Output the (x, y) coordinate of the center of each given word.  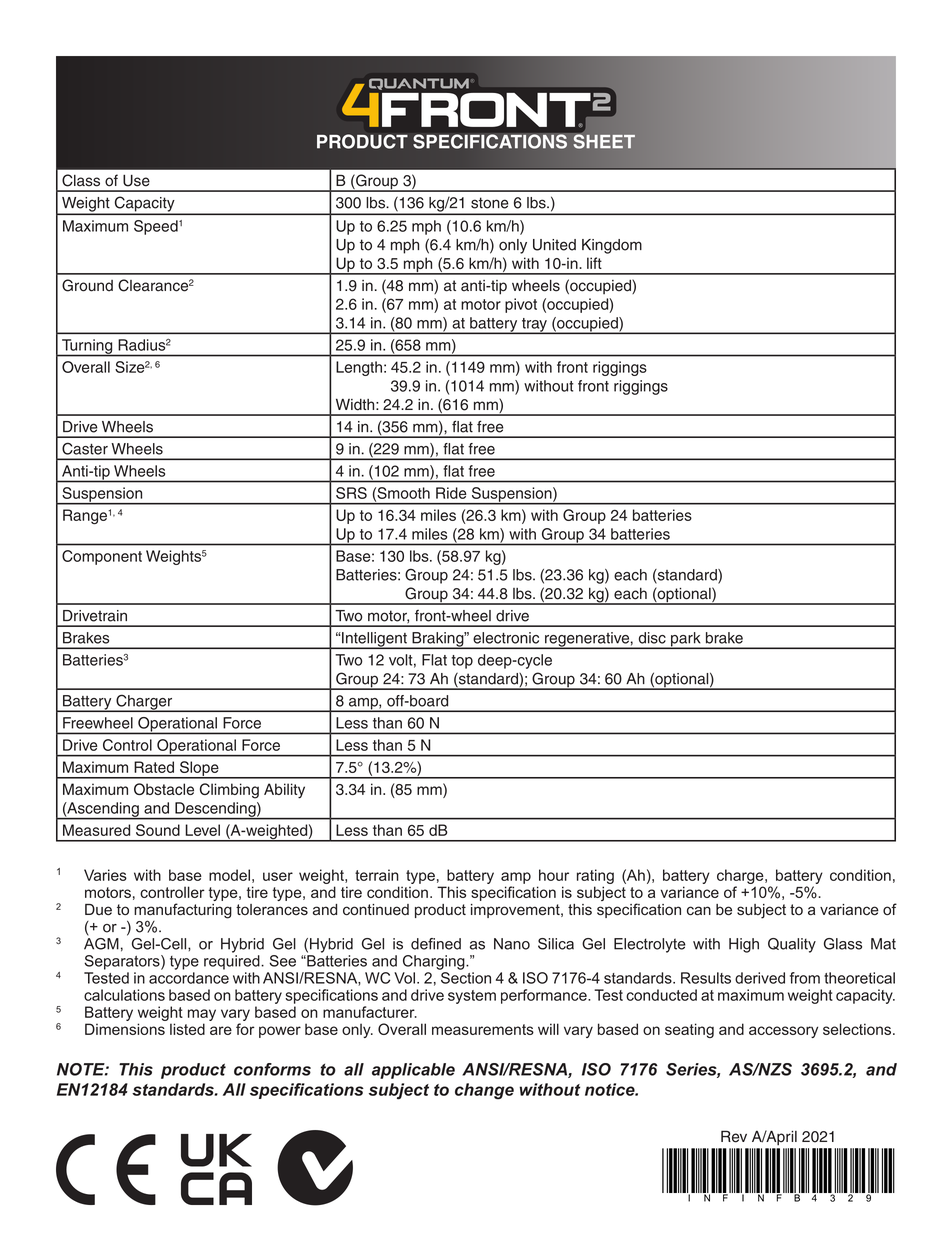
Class (81, 180)
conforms (272, 1069)
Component (102, 557)
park (686, 640)
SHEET (603, 140)
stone (490, 203)
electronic (506, 638)
